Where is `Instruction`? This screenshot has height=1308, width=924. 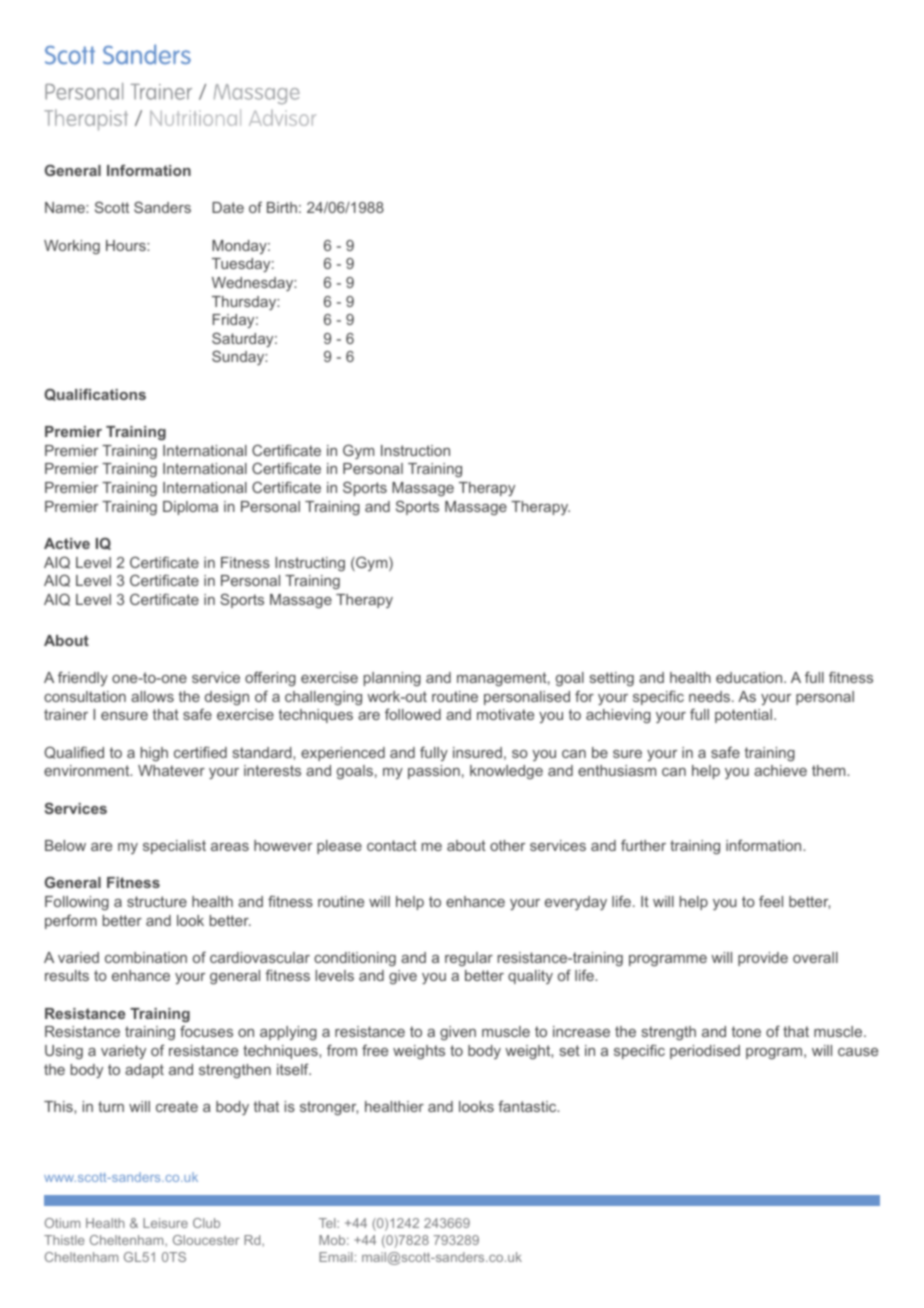
Instruction is located at coordinates (415, 450).
